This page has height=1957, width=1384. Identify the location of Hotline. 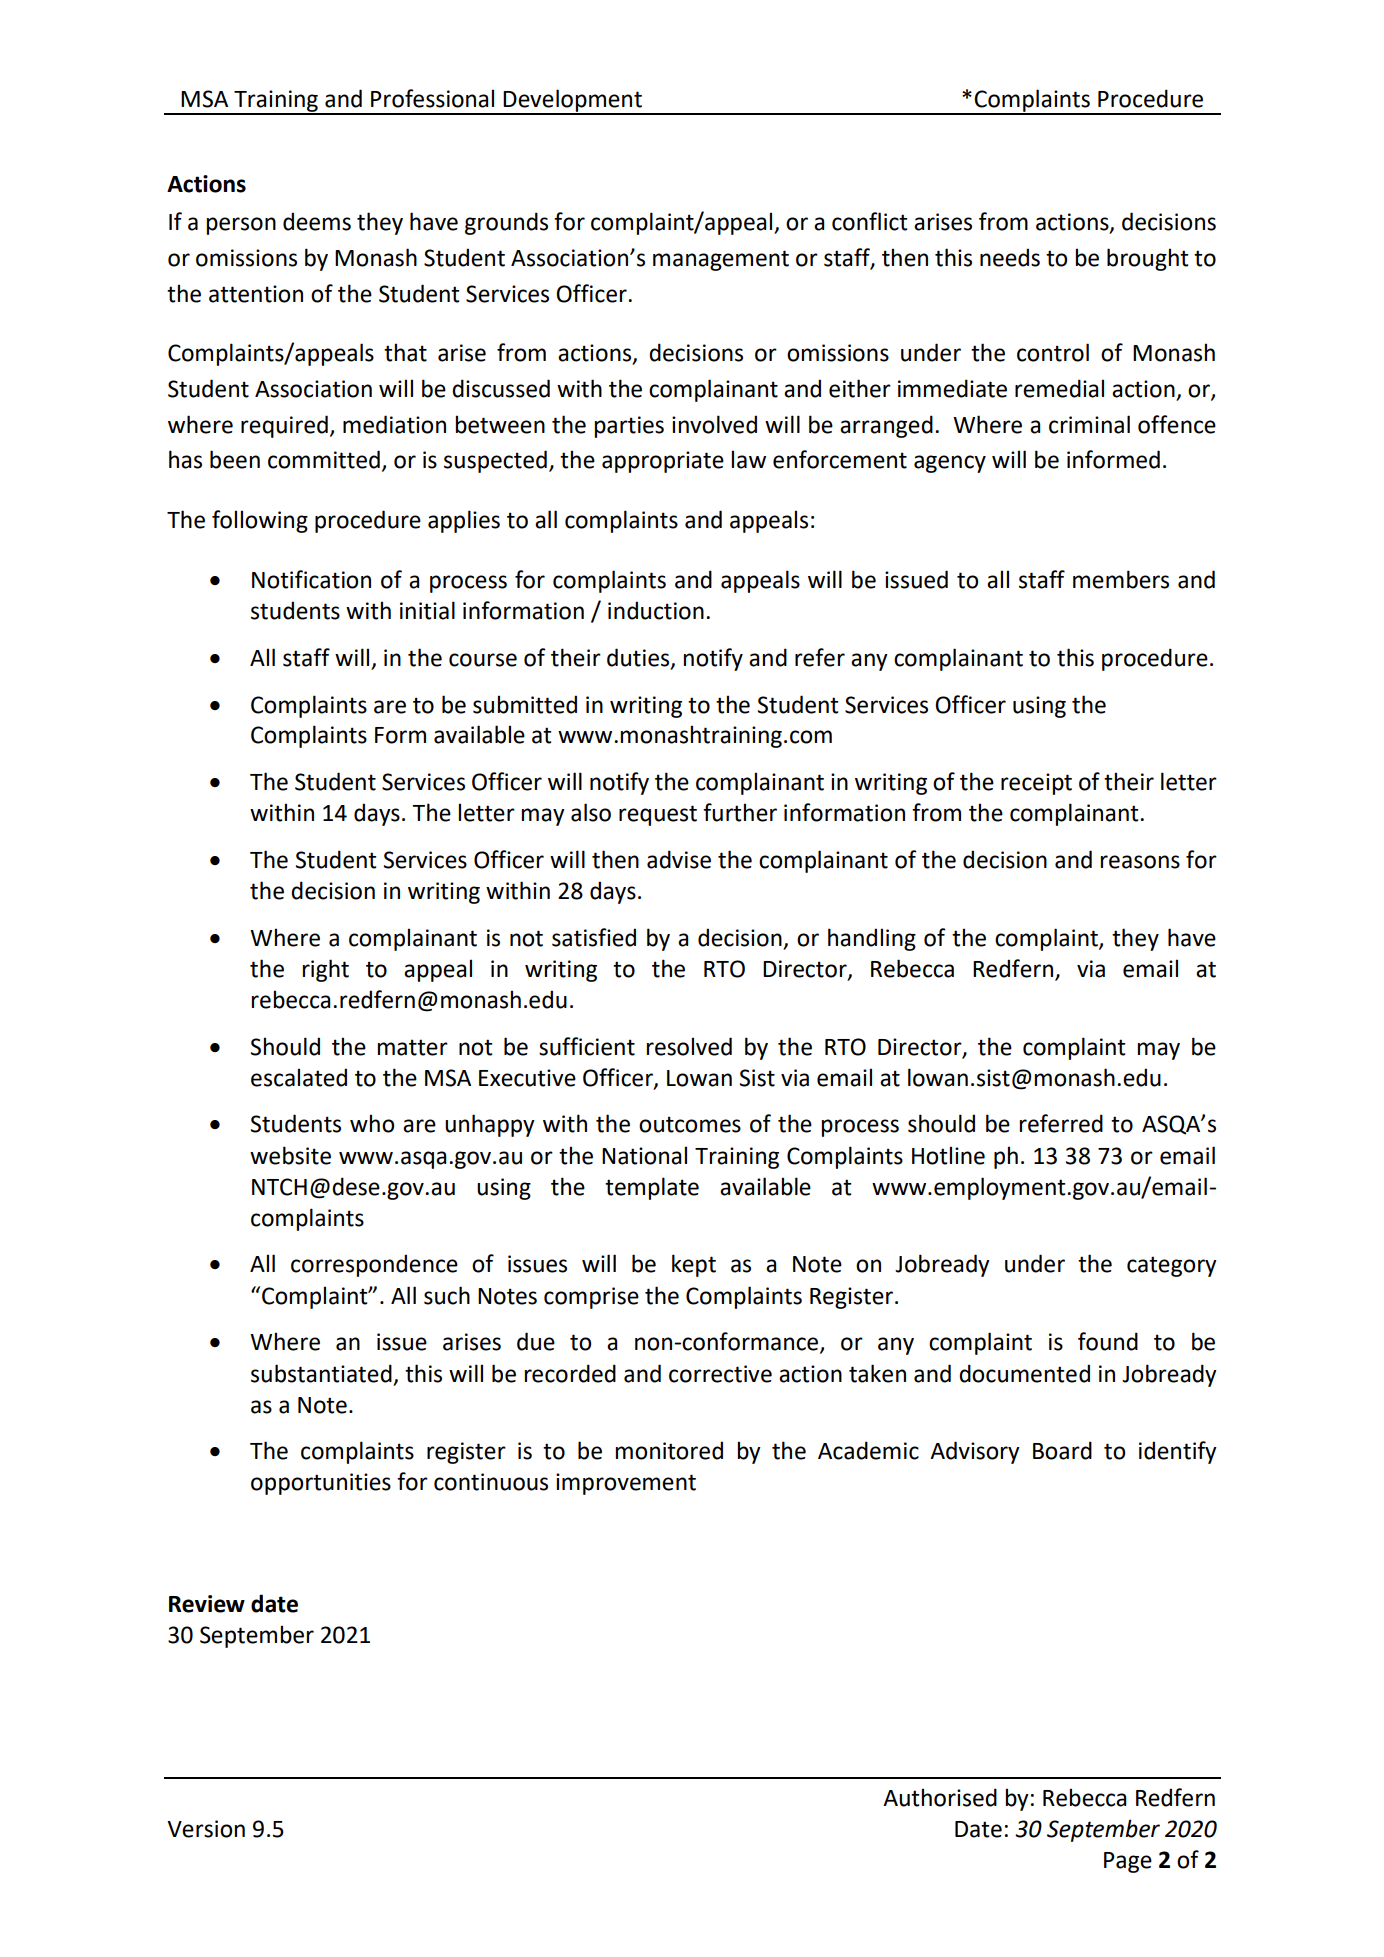
(948, 1155).
